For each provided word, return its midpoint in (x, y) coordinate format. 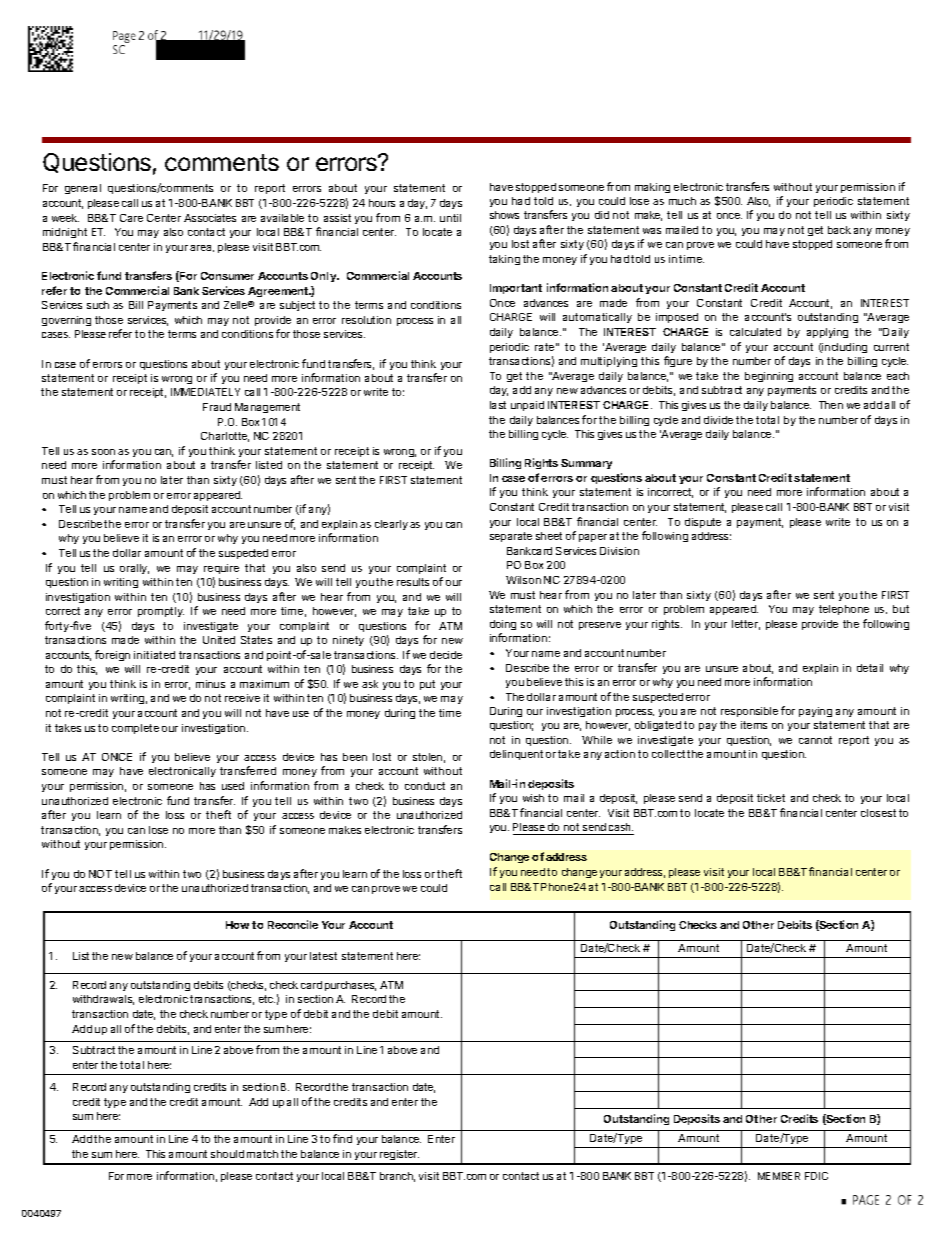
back (839, 230)
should (227, 1154)
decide (446, 655)
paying (815, 712)
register (399, 1157)
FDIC (816, 1176)
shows (504, 215)
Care (131, 218)
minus (210, 684)
